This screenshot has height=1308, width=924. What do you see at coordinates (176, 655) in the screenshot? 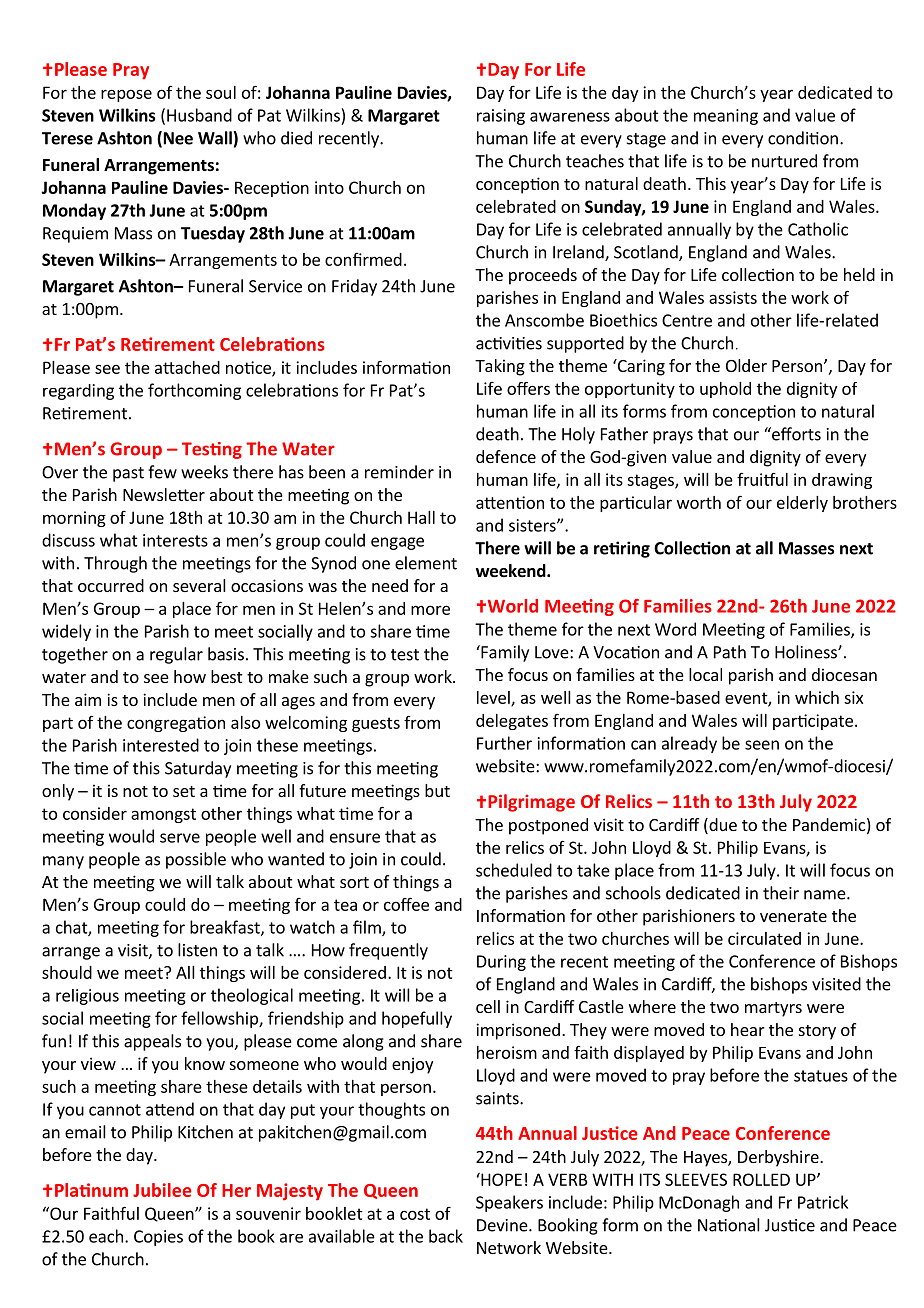
I see `regular` at bounding box center [176, 655].
